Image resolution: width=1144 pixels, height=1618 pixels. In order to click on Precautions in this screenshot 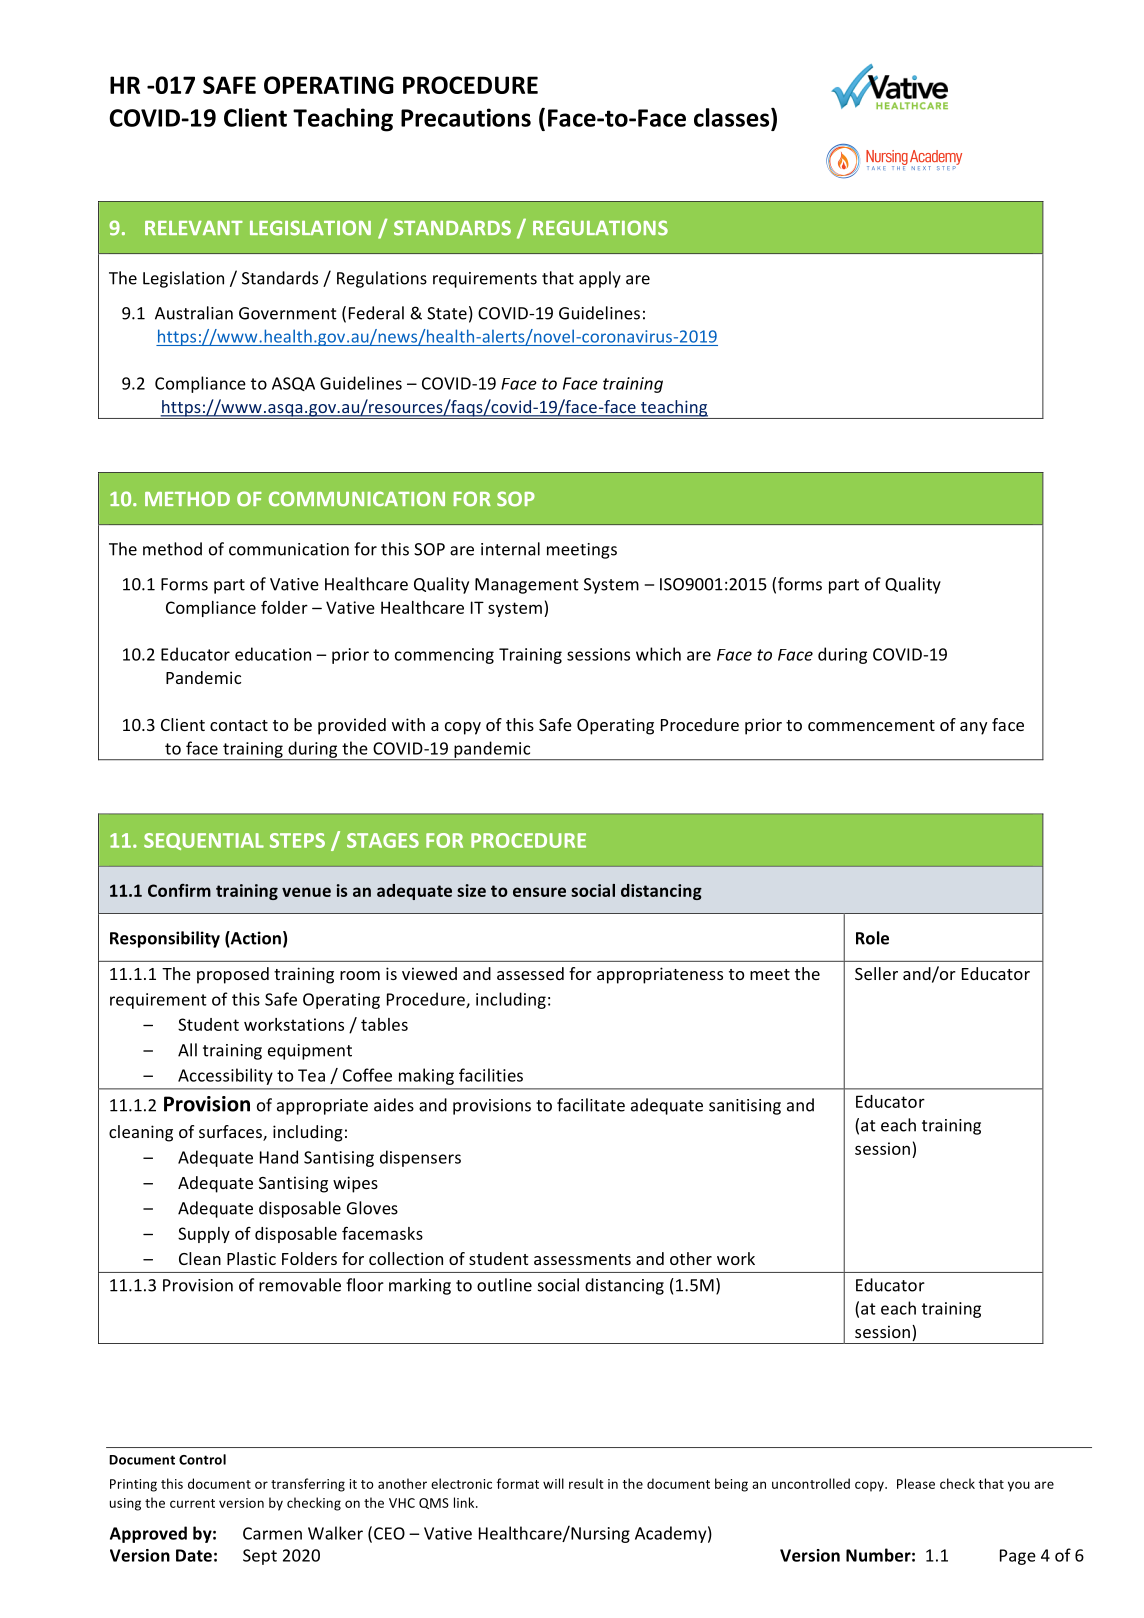, I will do `click(466, 117)`.
